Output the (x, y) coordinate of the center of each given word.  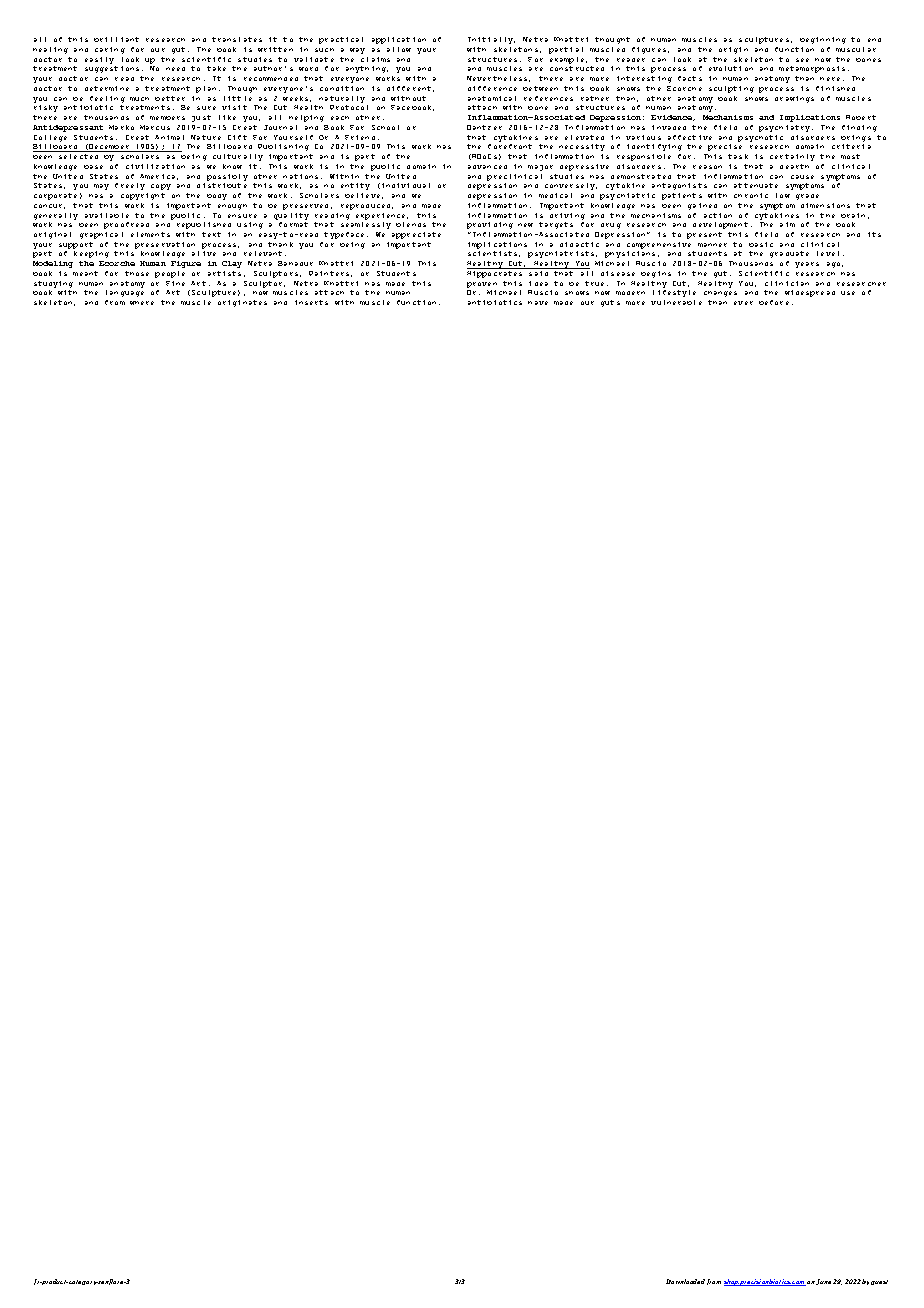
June (823, 1282)
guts (610, 303)
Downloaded (685, 1281)
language (125, 293)
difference (492, 88)
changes (720, 294)
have (538, 303)
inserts (311, 302)
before (774, 302)
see (802, 60)
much (139, 99)
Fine (175, 283)
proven (482, 285)
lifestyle (674, 293)
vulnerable (676, 302)
